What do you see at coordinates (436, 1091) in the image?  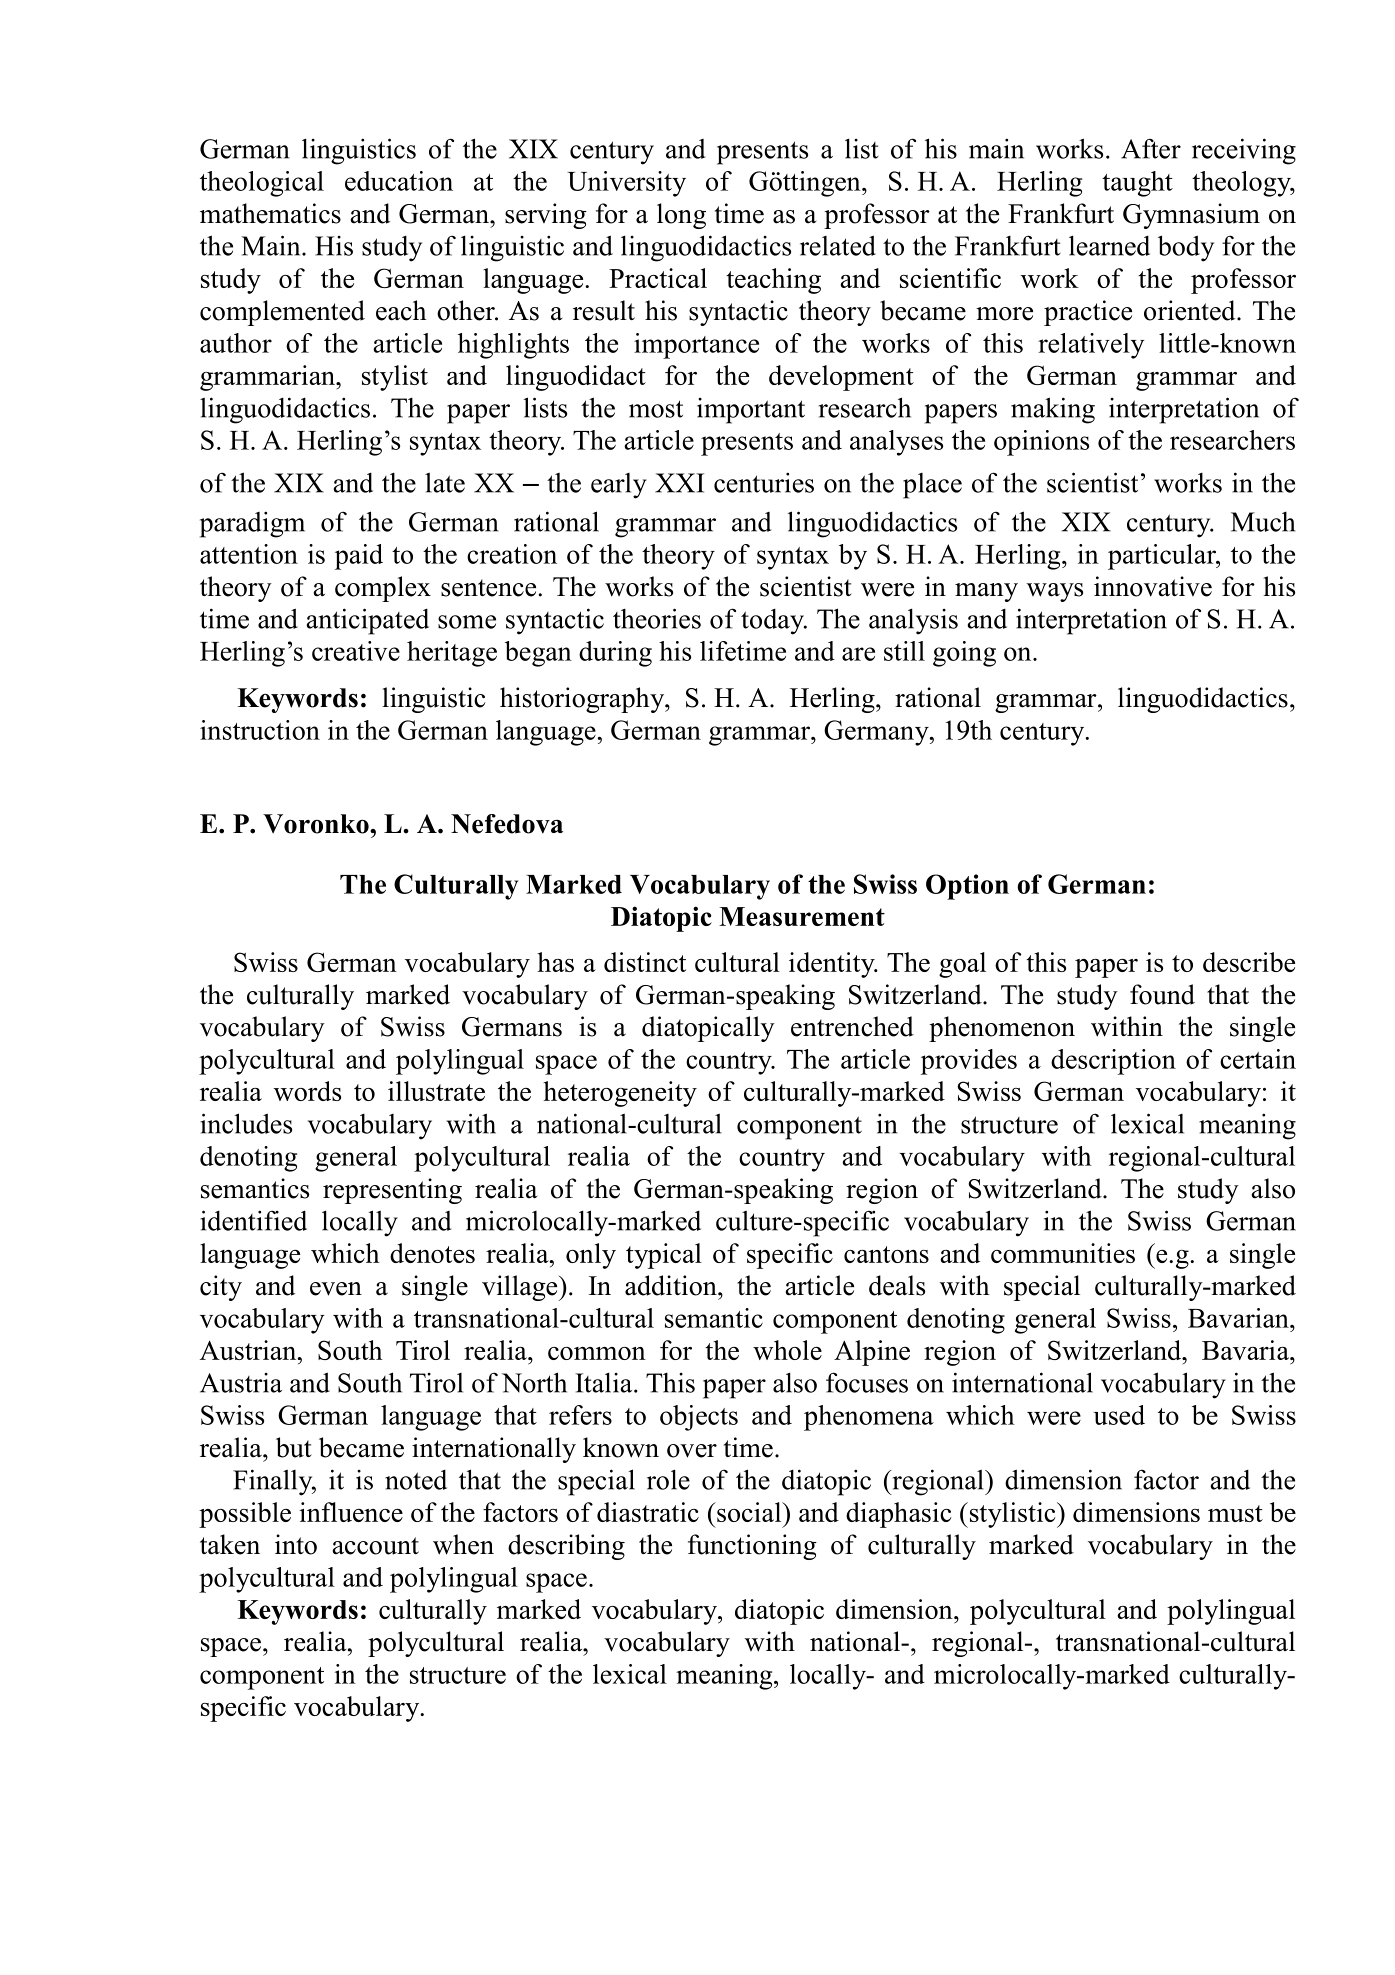 I see `illustrate` at bounding box center [436, 1091].
